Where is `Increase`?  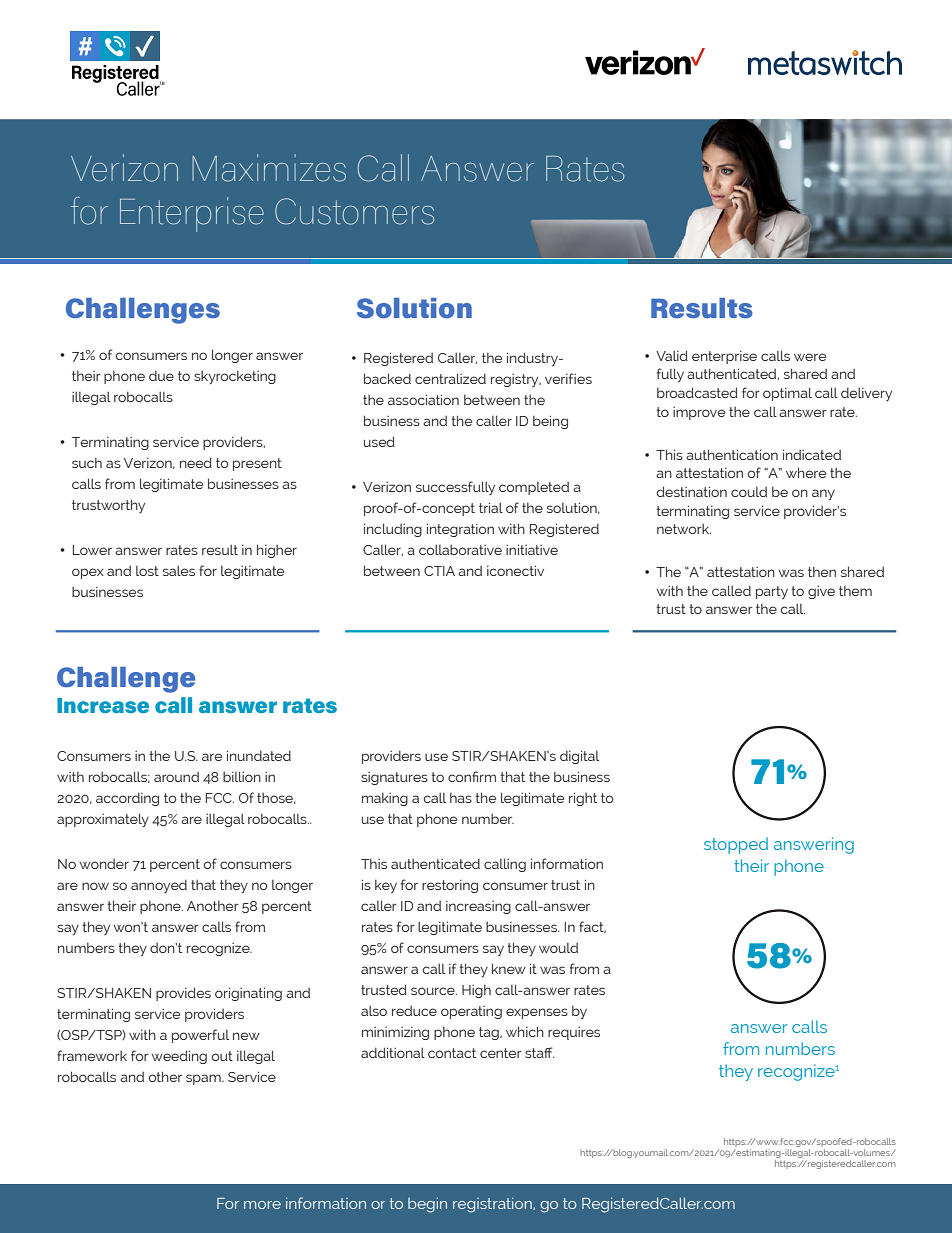
Increase is located at coordinates (103, 705).
